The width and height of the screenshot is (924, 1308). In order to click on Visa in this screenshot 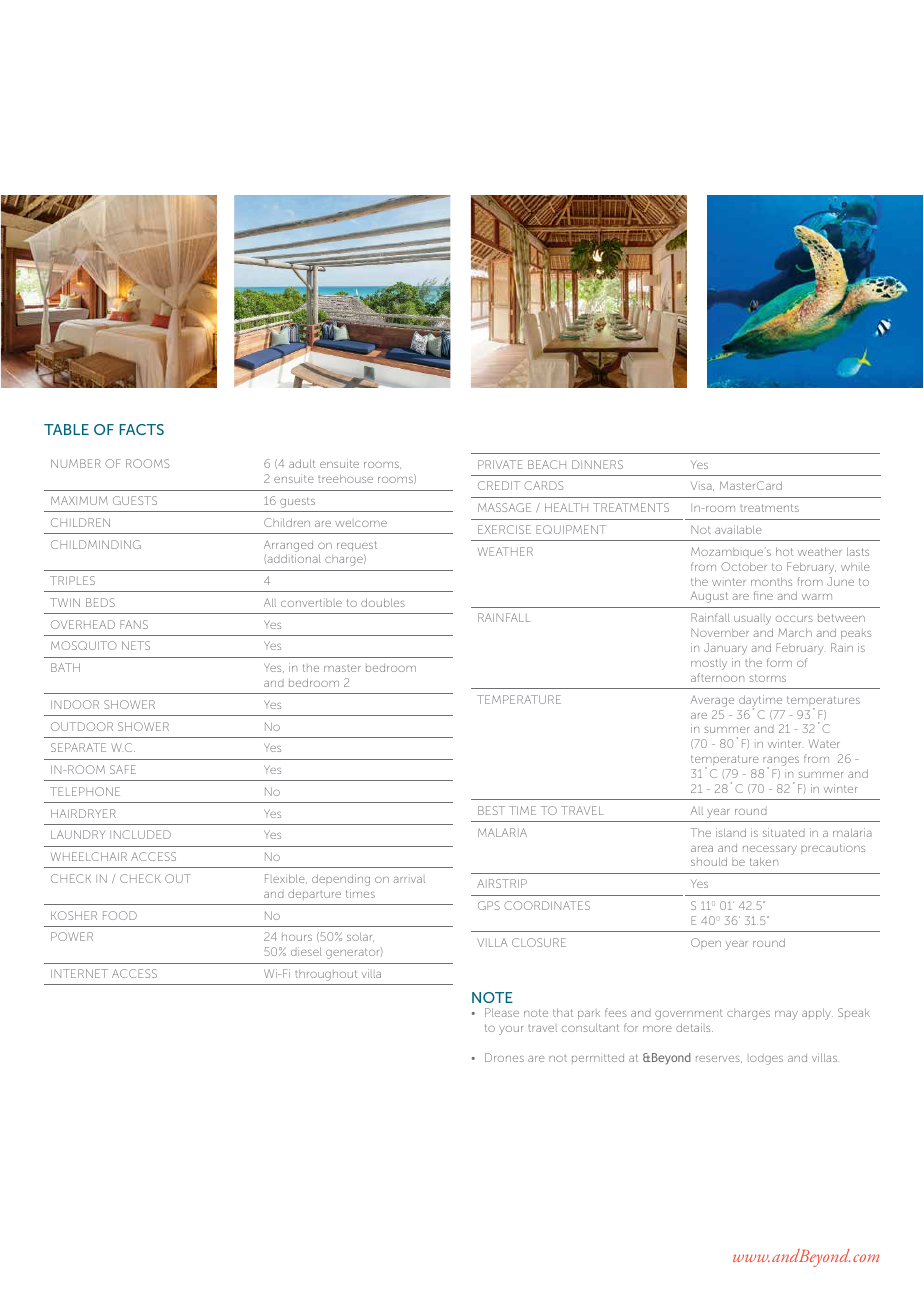, I will do `click(702, 486)`.
